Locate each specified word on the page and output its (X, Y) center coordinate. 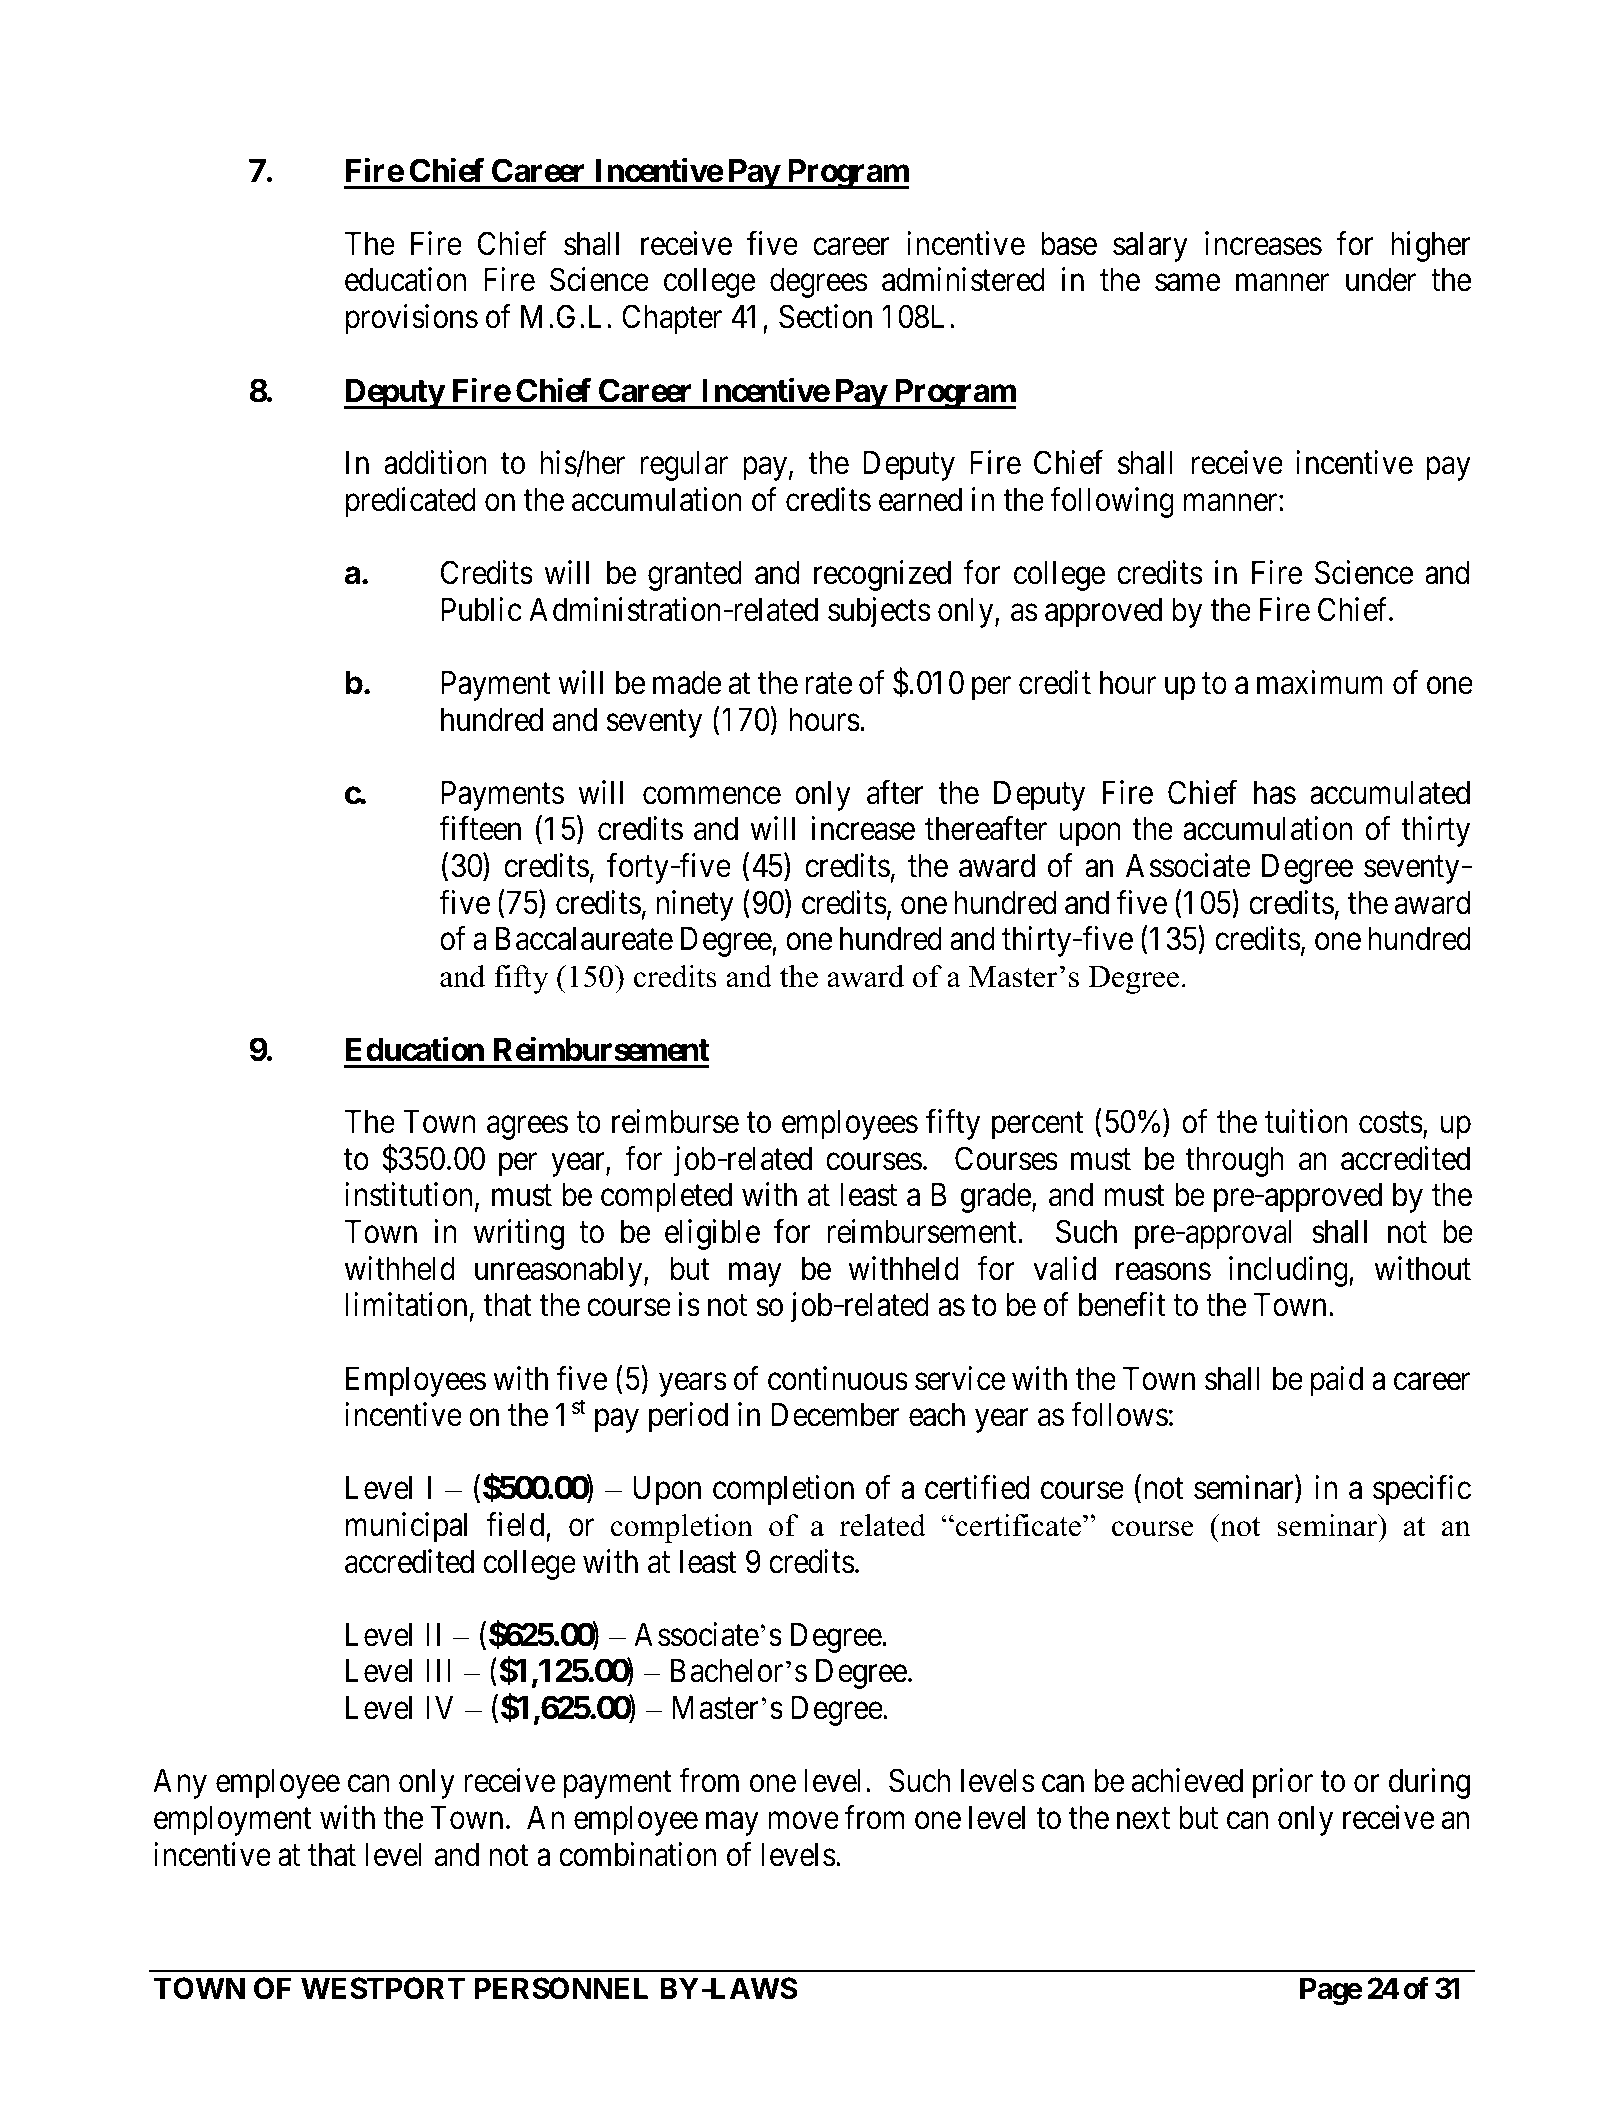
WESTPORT (383, 1988)
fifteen (480, 829)
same (1187, 283)
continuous (838, 1378)
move (803, 1821)
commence (712, 796)
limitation (406, 1305)
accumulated (1390, 793)
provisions (412, 319)
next (1143, 1819)
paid (1337, 1381)
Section (825, 316)
